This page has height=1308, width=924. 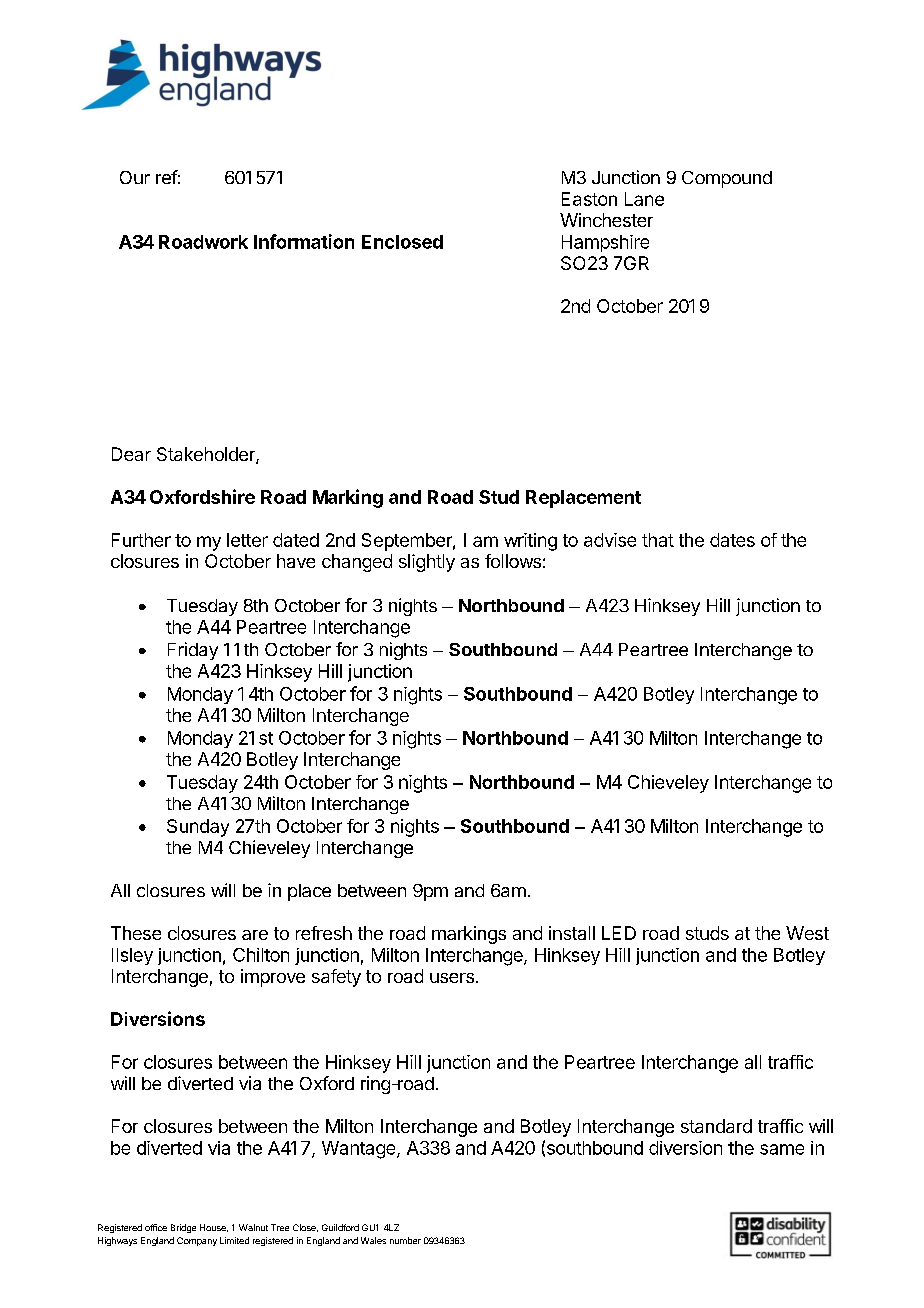 What do you see at coordinates (727, 179) in the page?
I see `Compound` at bounding box center [727, 179].
